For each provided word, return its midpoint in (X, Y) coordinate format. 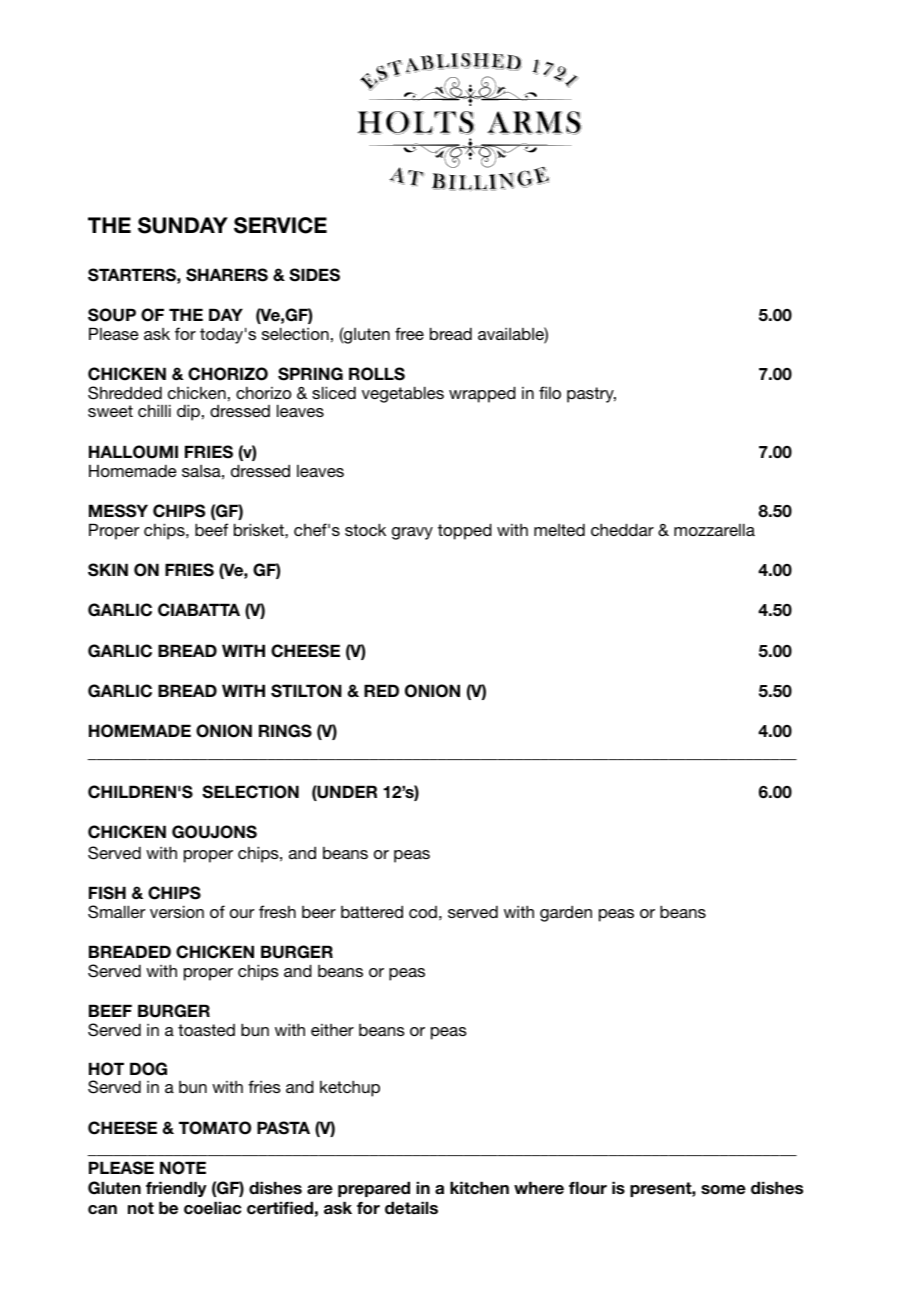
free (409, 333)
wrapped (482, 394)
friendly (176, 1189)
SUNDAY (183, 225)
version (177, 911)
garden (566, 913)
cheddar (622, 529)
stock (365, 529)
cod (423, 912)
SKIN (108, 570)
